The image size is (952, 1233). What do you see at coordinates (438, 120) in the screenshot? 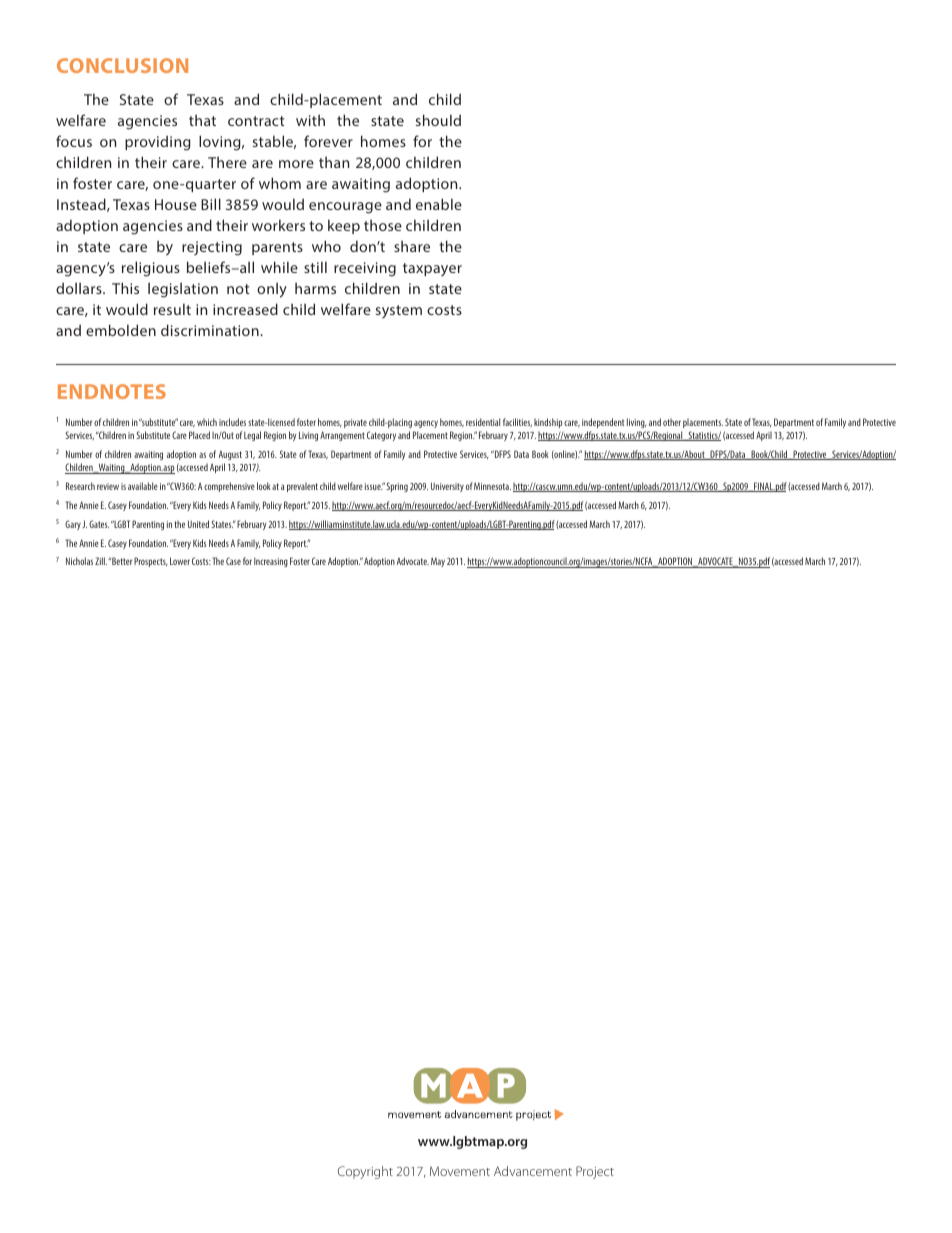
I see `should` at bounding box center [438, 120].
